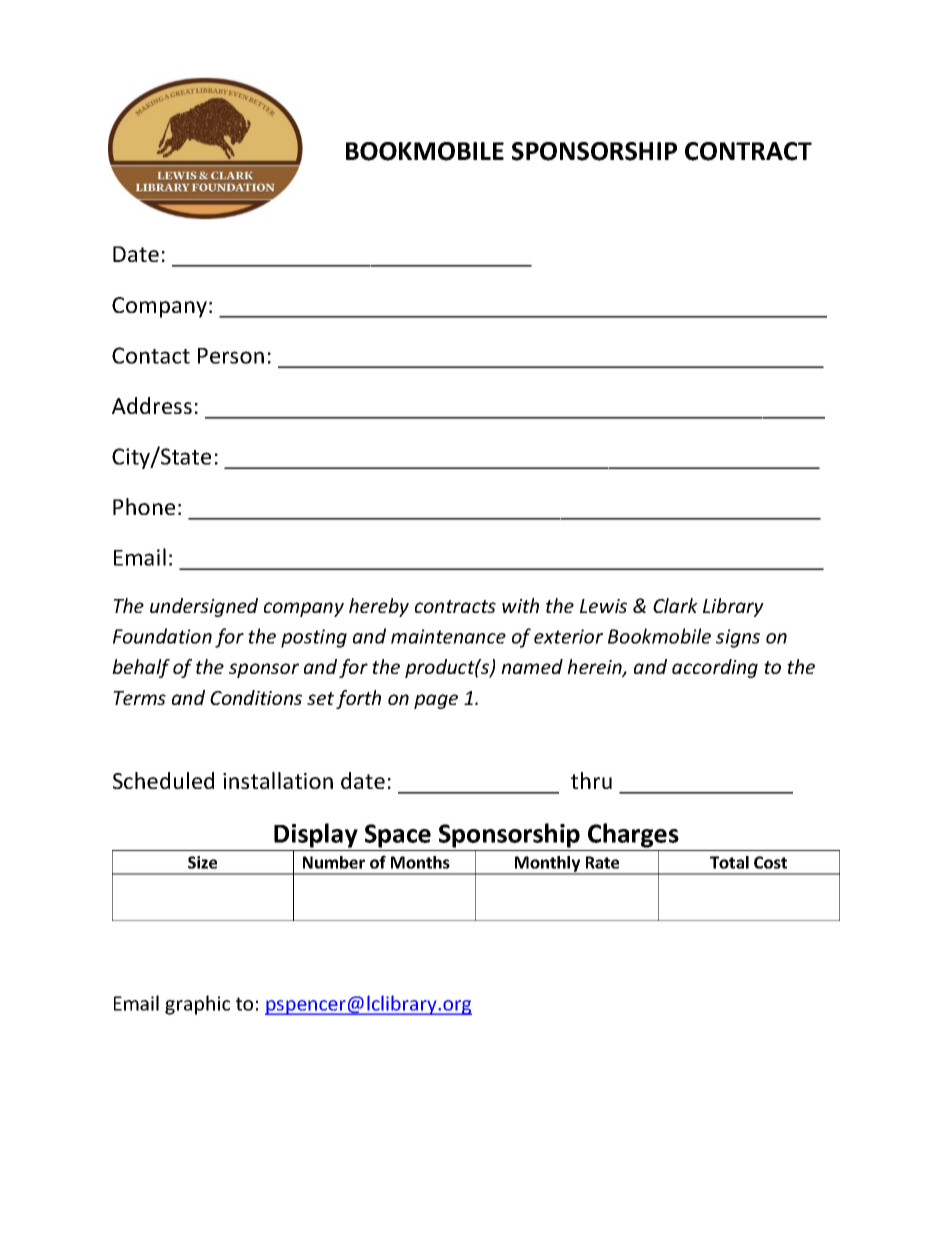 This document has width=952, height=1233. What do you see at coordinates (151, 355) in the document?
I see `Contact` at bounding box center [151, 355].
